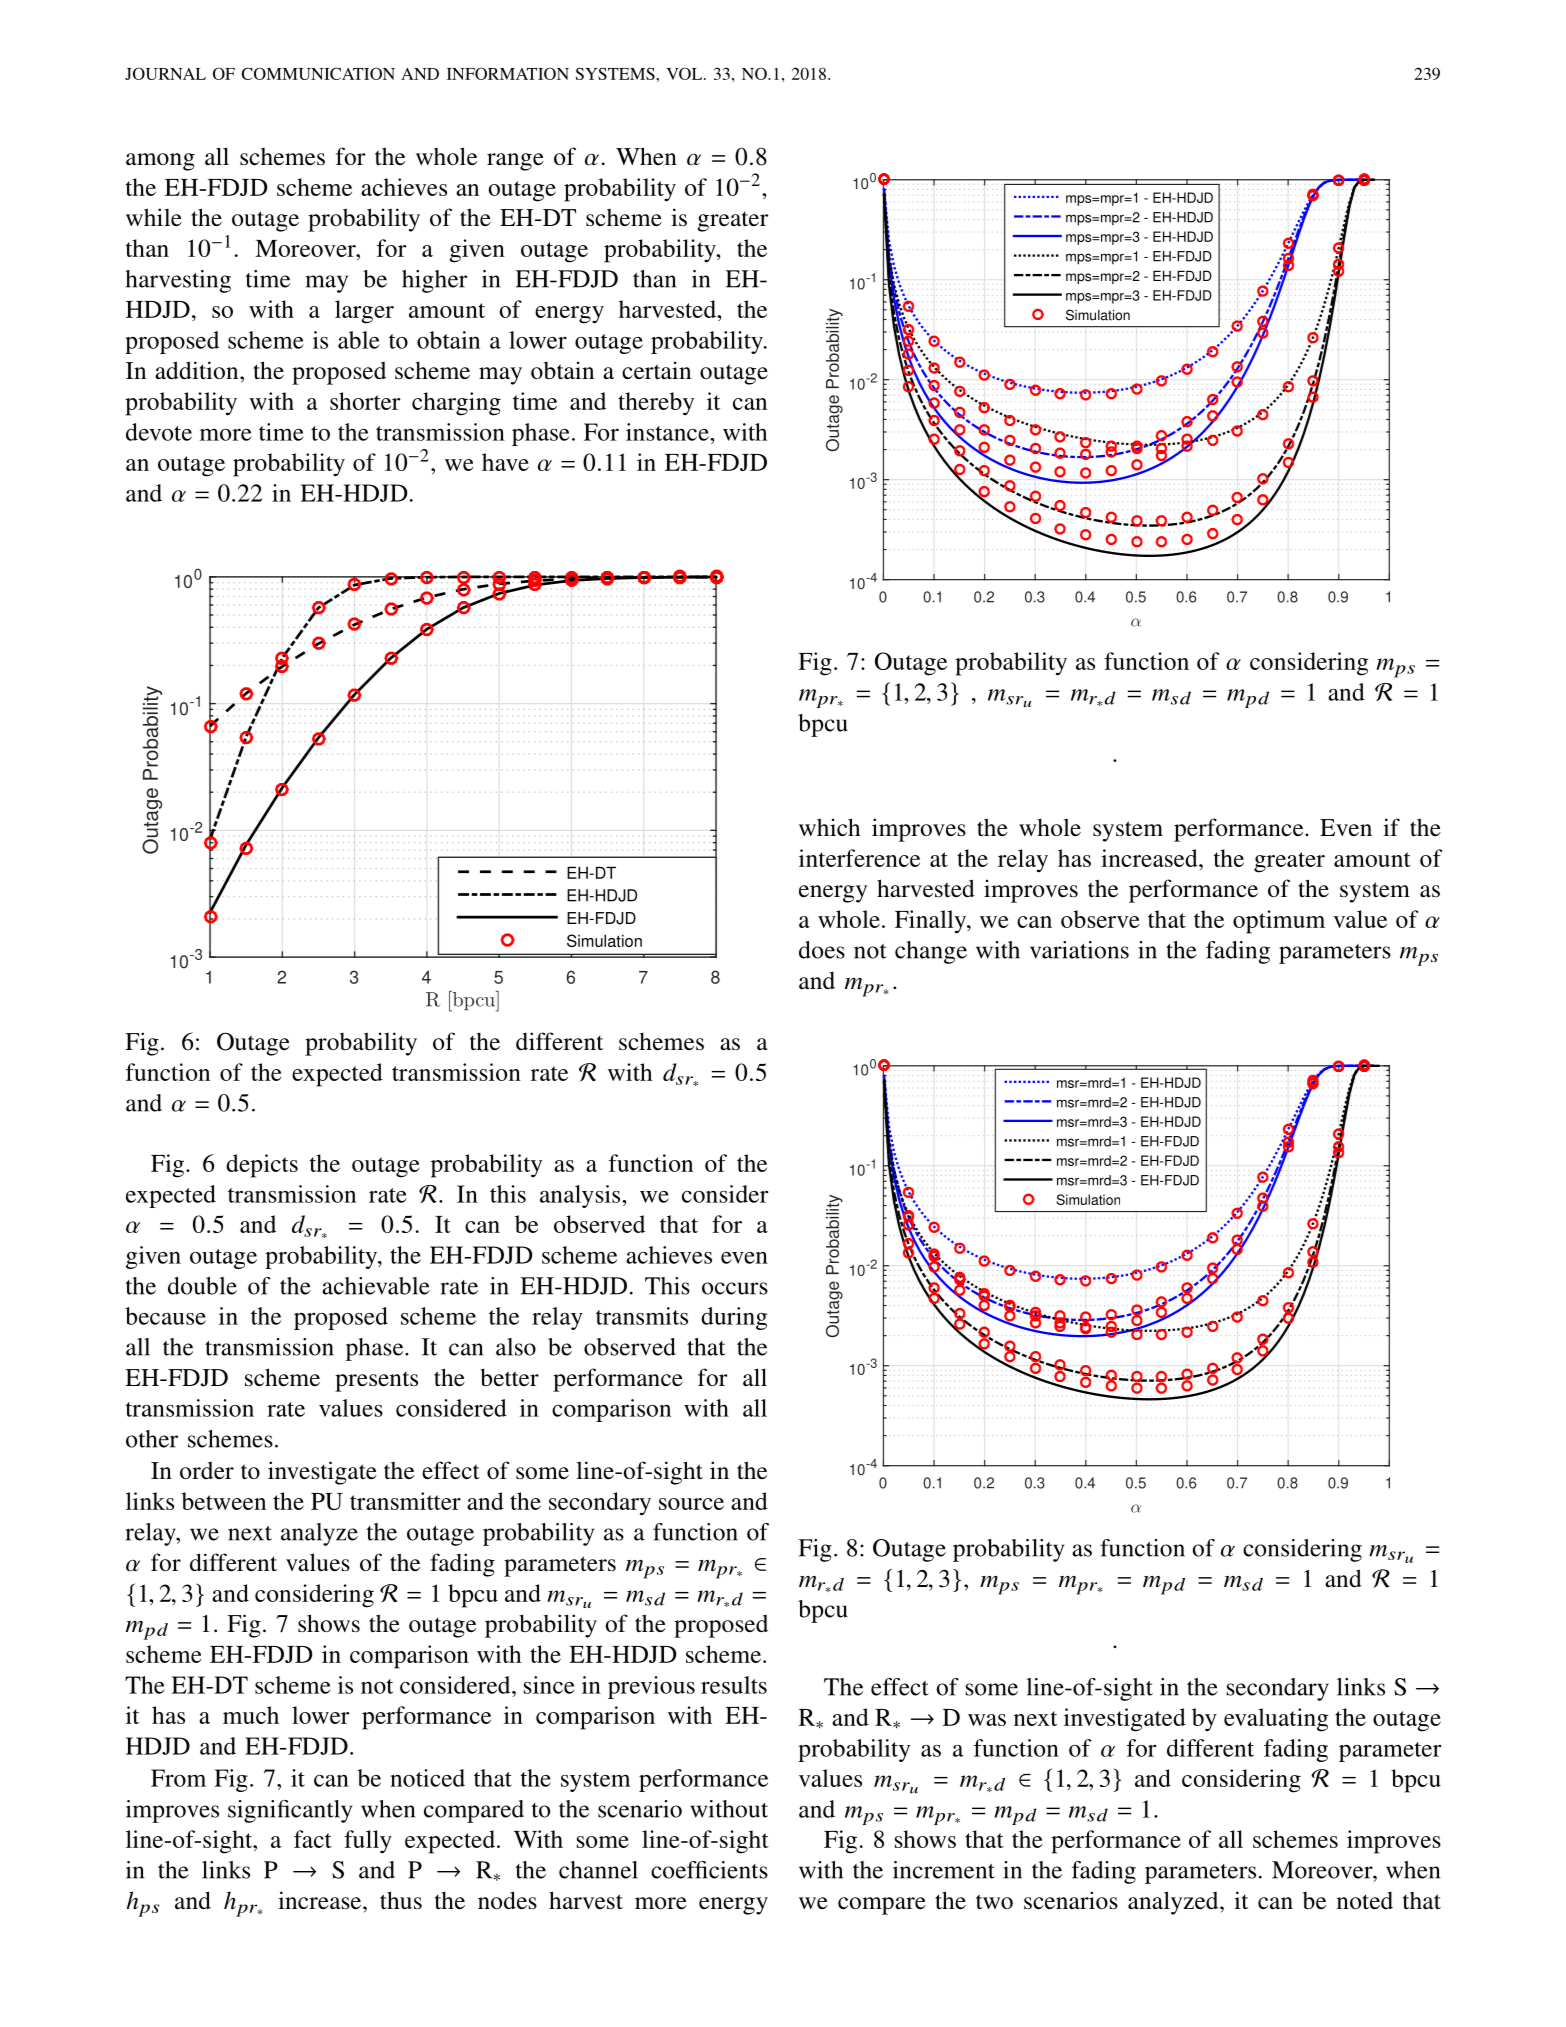 Image resolution: width=1566 pixels, height=2027 pixels. I want to click on COMMUNICATION, so click(318, 73).
